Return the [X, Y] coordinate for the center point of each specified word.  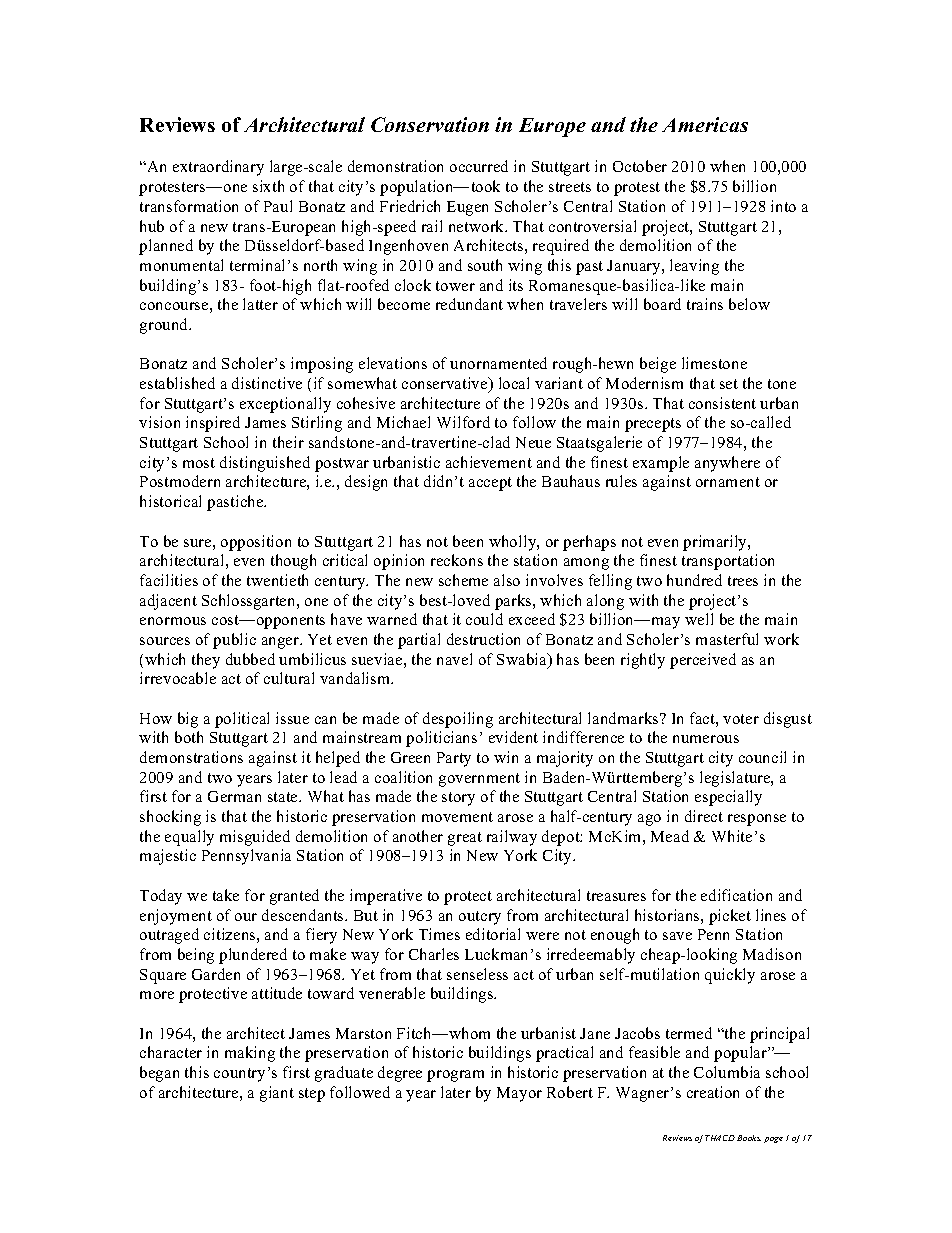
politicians [441, 739]
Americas [705, 124]
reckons [457, 560]
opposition [256, 543]
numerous [706, 739]
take [226, 895]
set [729, 384]
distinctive [267, 383]
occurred [479, 166]
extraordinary [218, 168]
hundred [694, 580]
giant [277, 1094]
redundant [469, 304]
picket [730, 917]
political [242, 720]
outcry [480, 918]
